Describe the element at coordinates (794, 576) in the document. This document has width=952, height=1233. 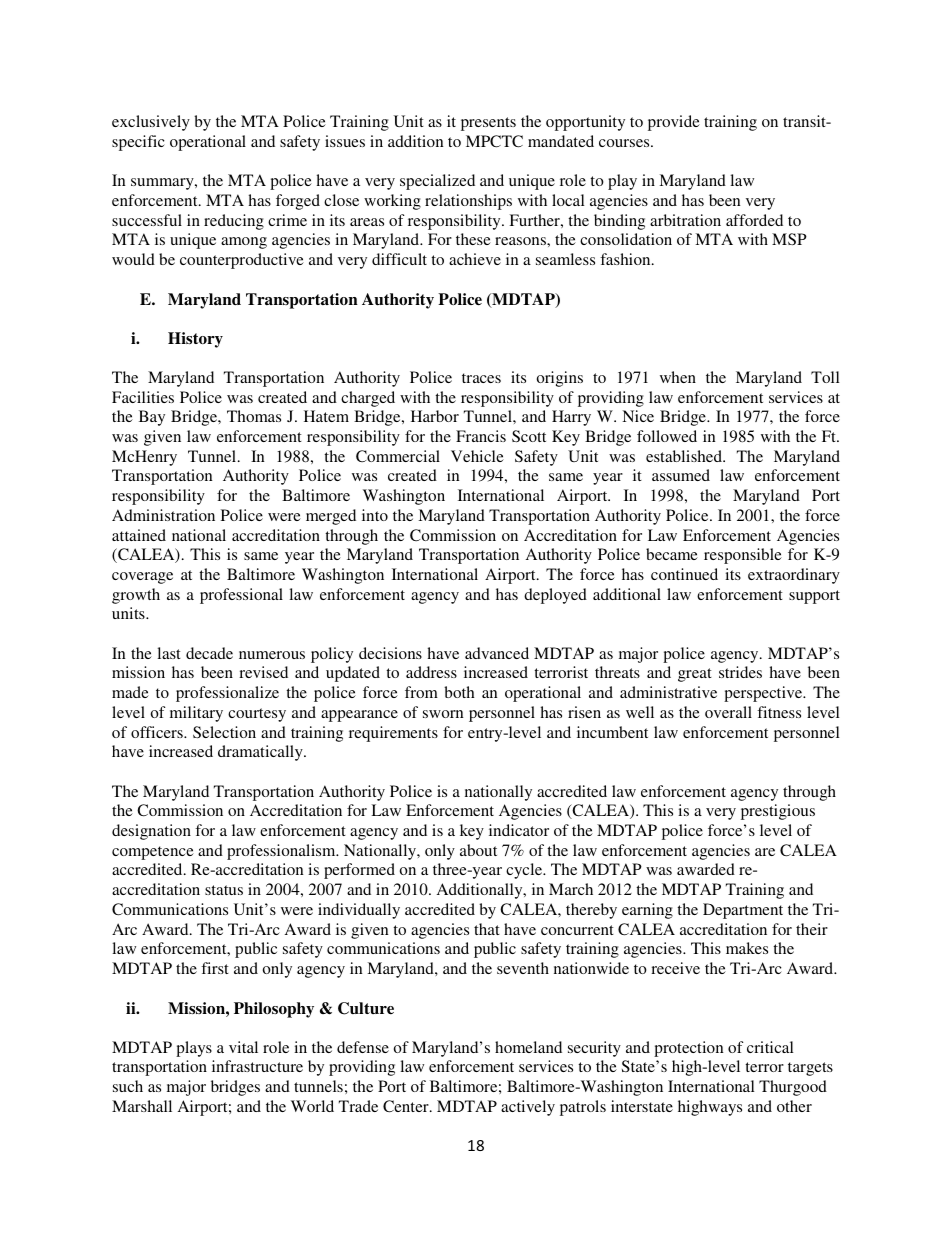
I see `extraordinary` at that location.
